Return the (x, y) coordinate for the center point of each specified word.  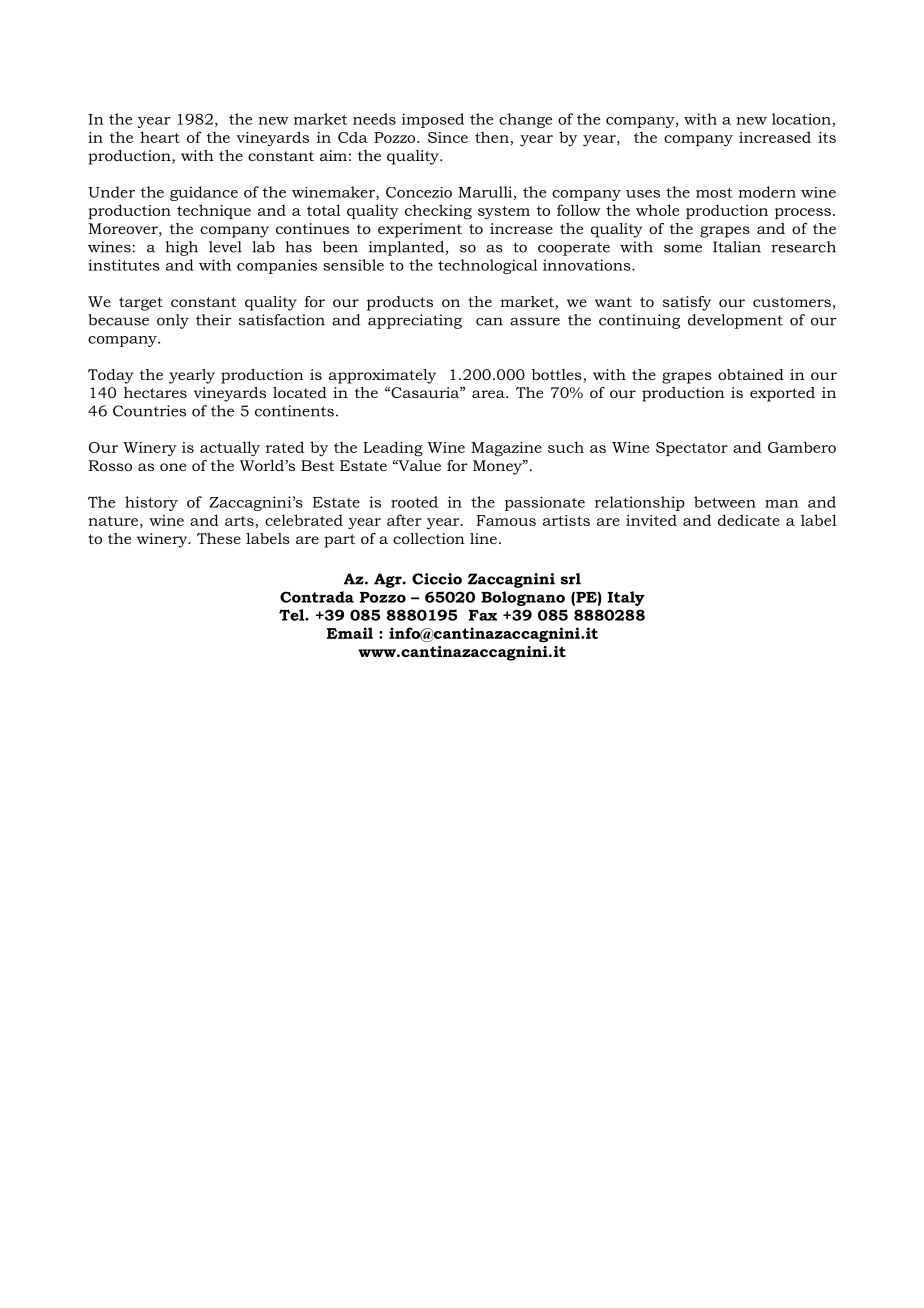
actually (230, 449)
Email (350, 633)
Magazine (506, 449)
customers (792, 302)
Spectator (692, 449)
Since (448, 137)
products (400, 303)
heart (160, 137)
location (802, 120)
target (141, 304)
